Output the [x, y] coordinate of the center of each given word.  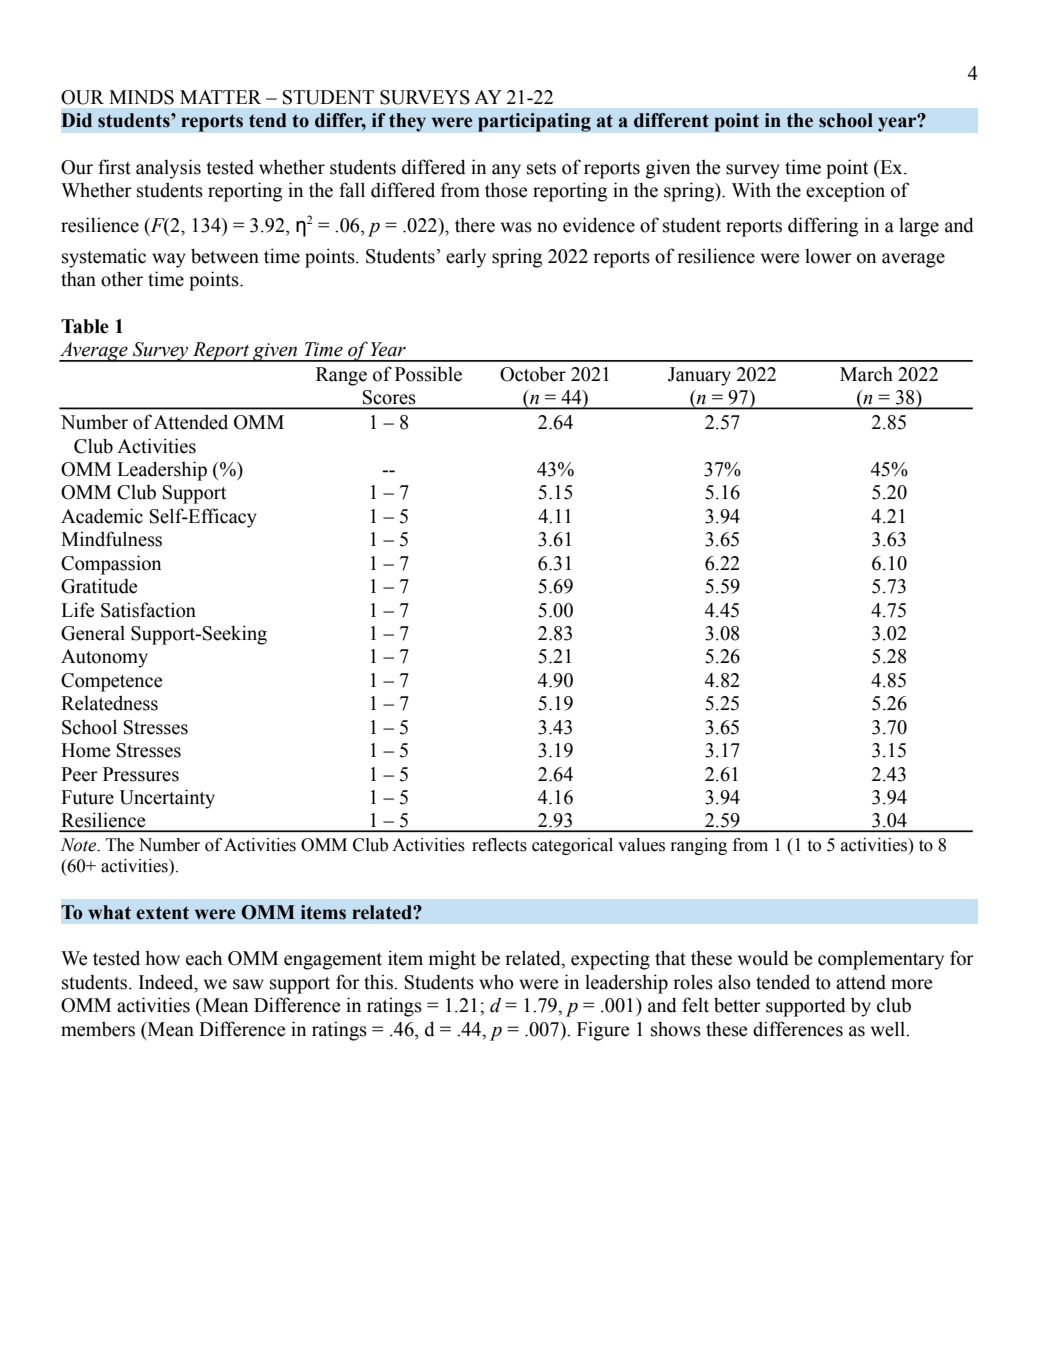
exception [845, 192]
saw [248, 984]
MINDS [141, 97]
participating [534, 122]
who [496, 982]
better [737, 1005]
